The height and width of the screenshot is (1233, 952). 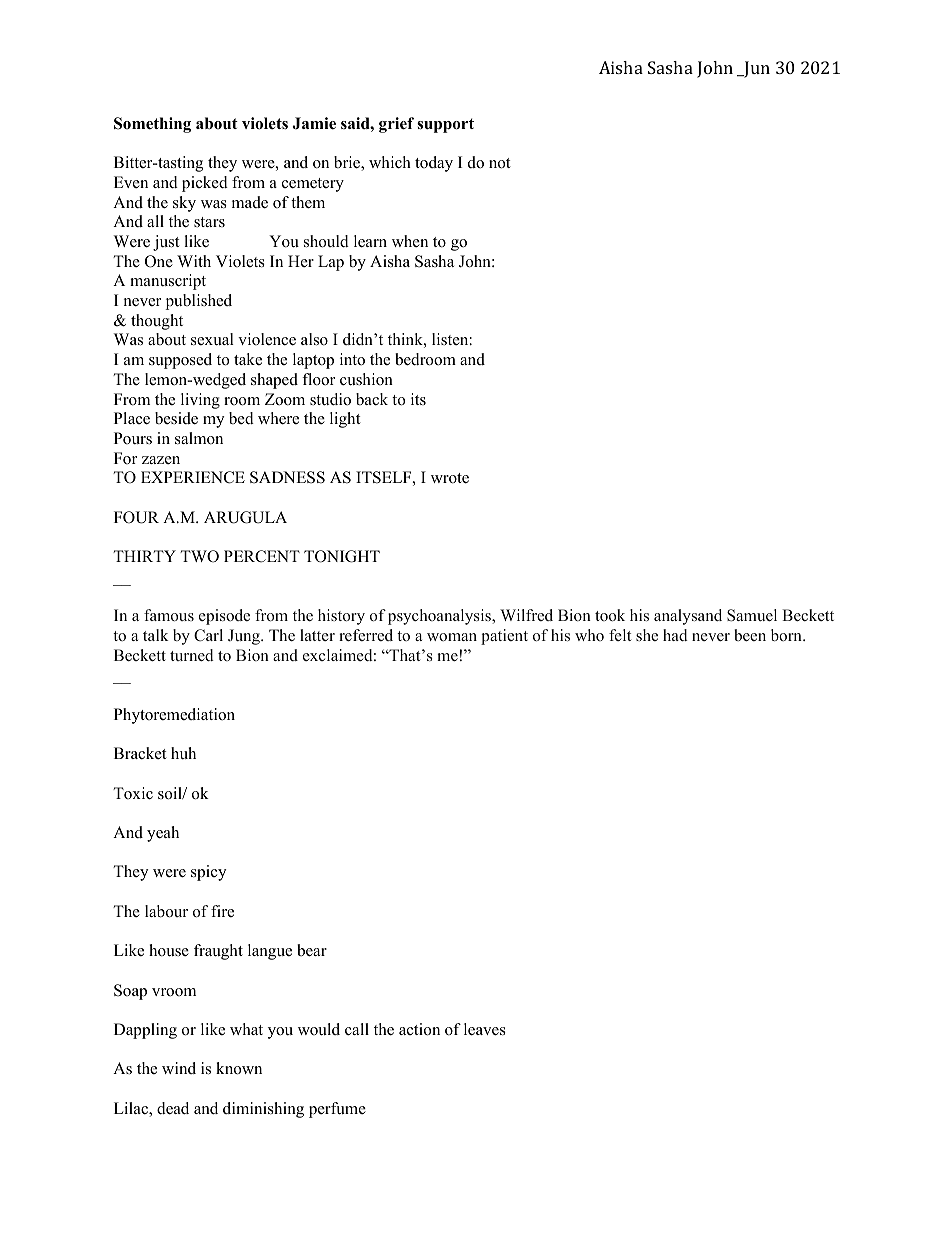 I want to click on wrote, so click(x=450, y=478).
